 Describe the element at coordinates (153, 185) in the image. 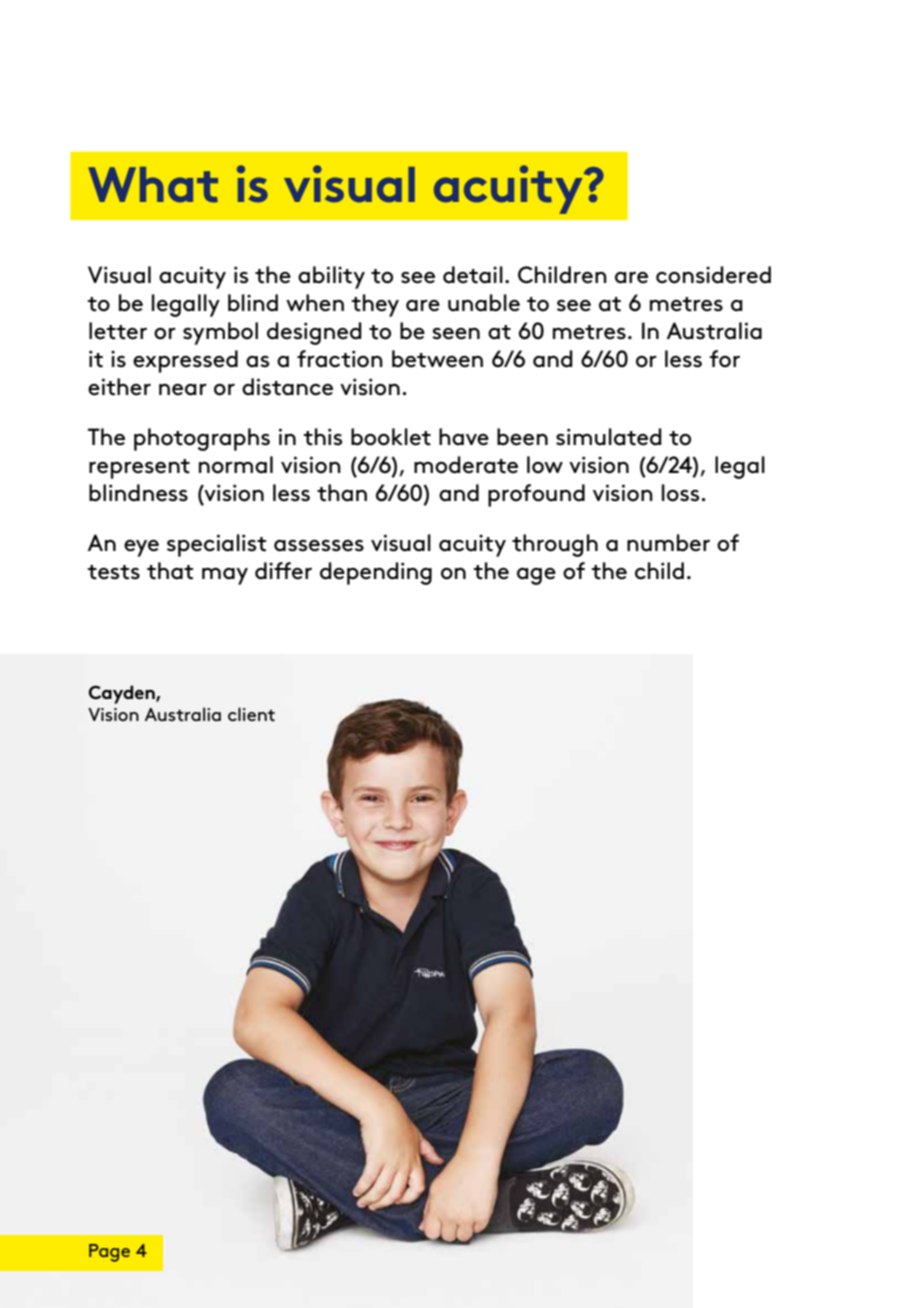

I see `What` at that location.
